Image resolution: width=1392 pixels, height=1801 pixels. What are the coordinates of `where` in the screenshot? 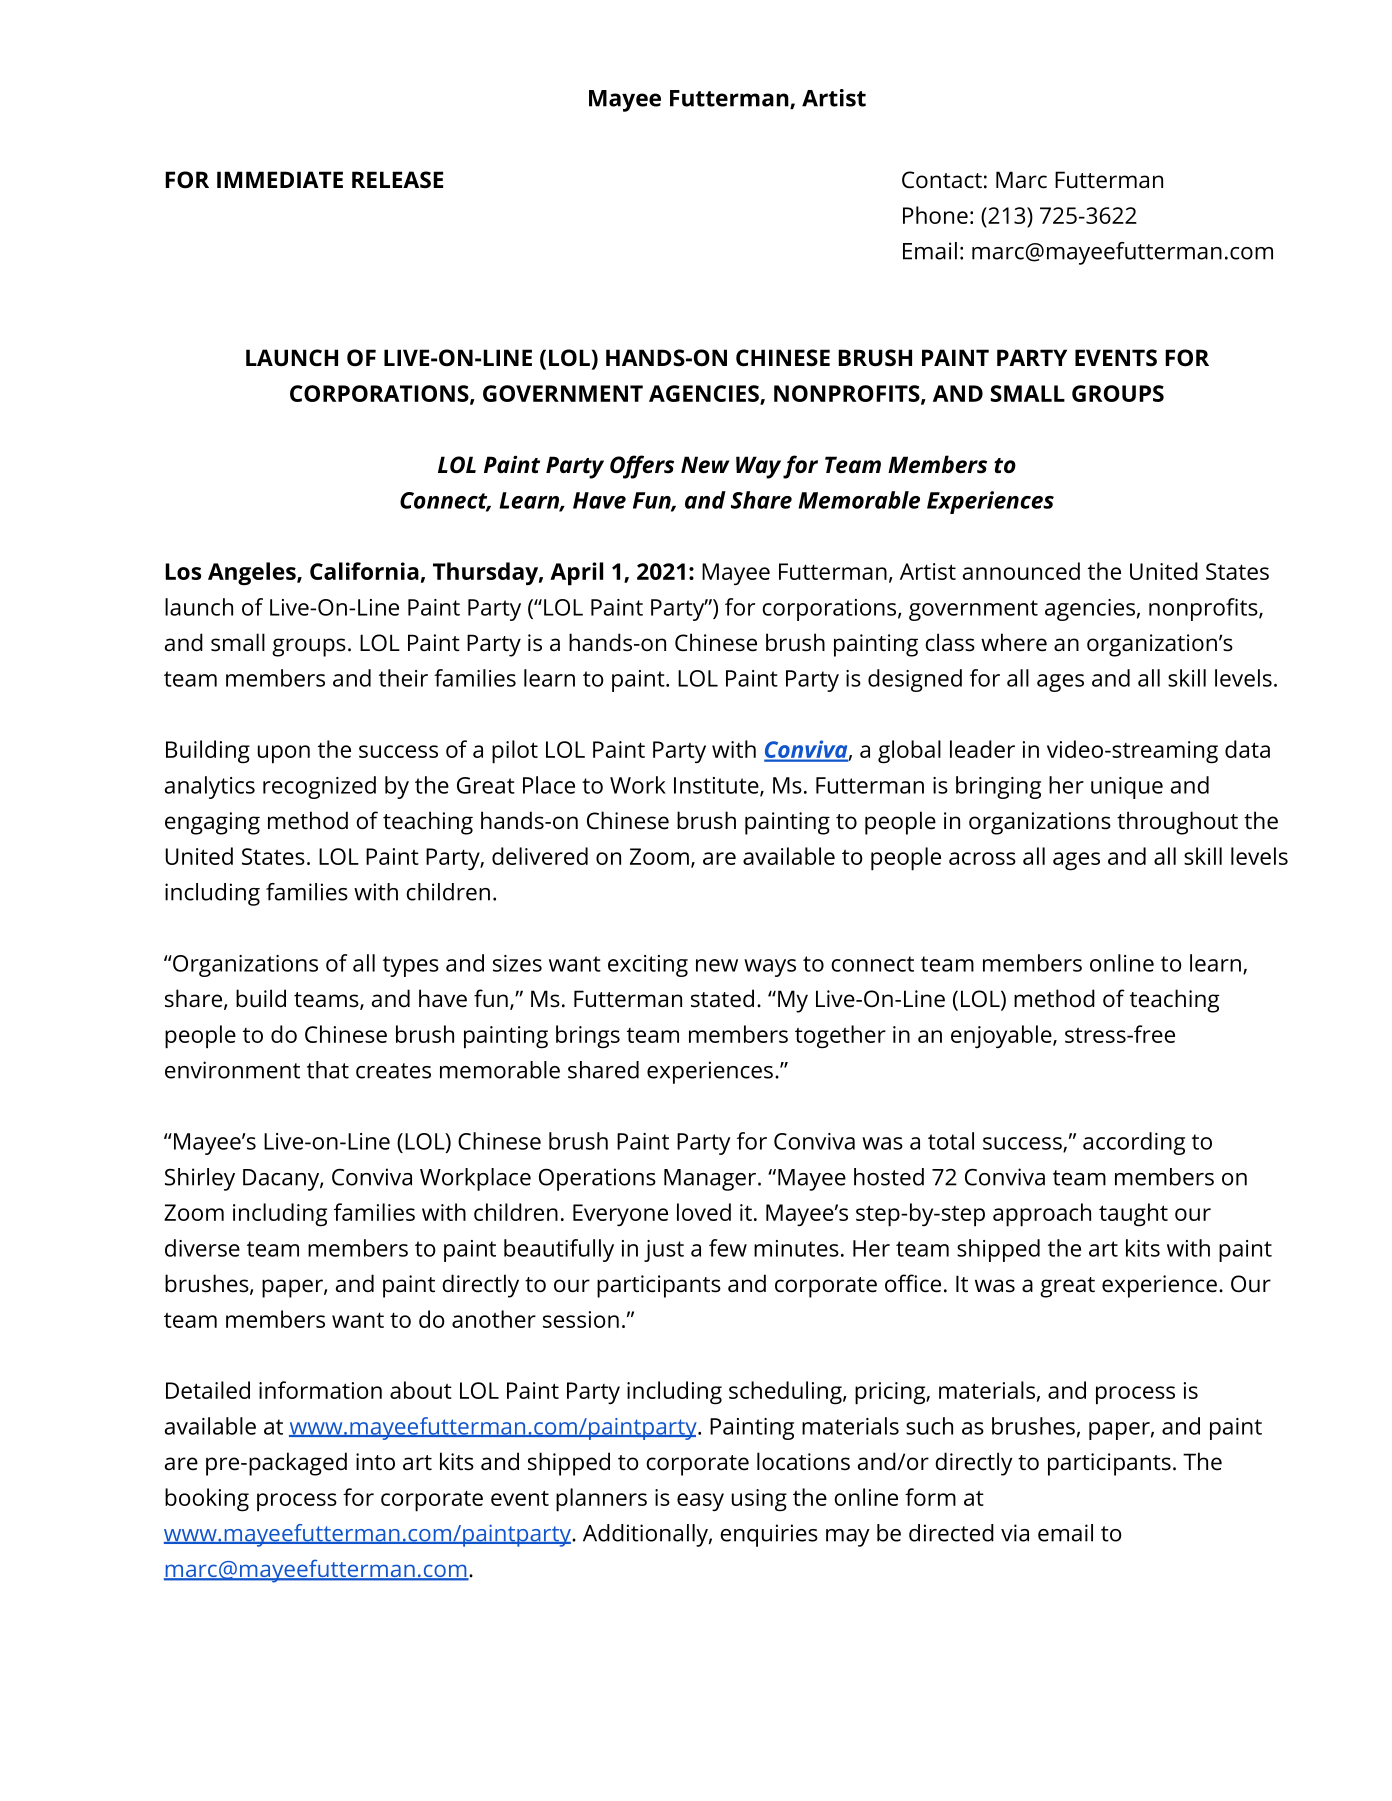 It's located at (1014, 642).
